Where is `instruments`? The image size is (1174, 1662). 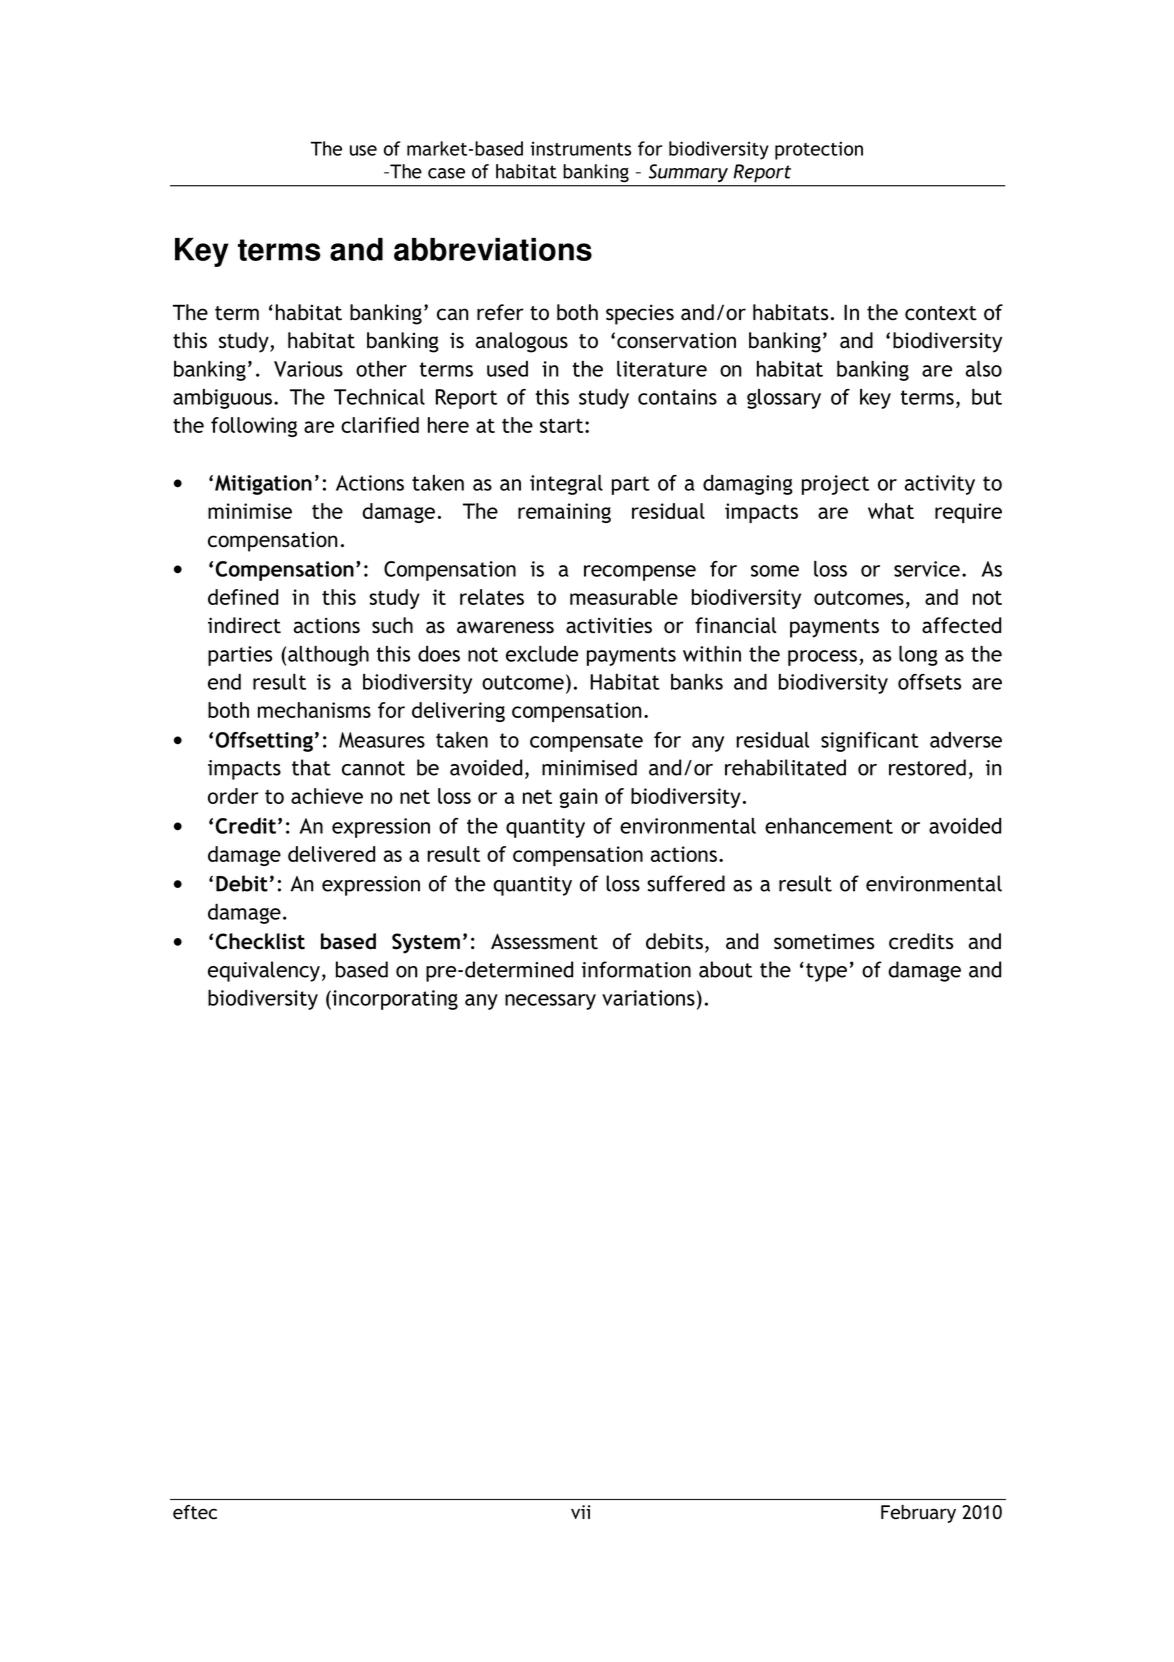
instruments is located at coordinates (580, 148).
